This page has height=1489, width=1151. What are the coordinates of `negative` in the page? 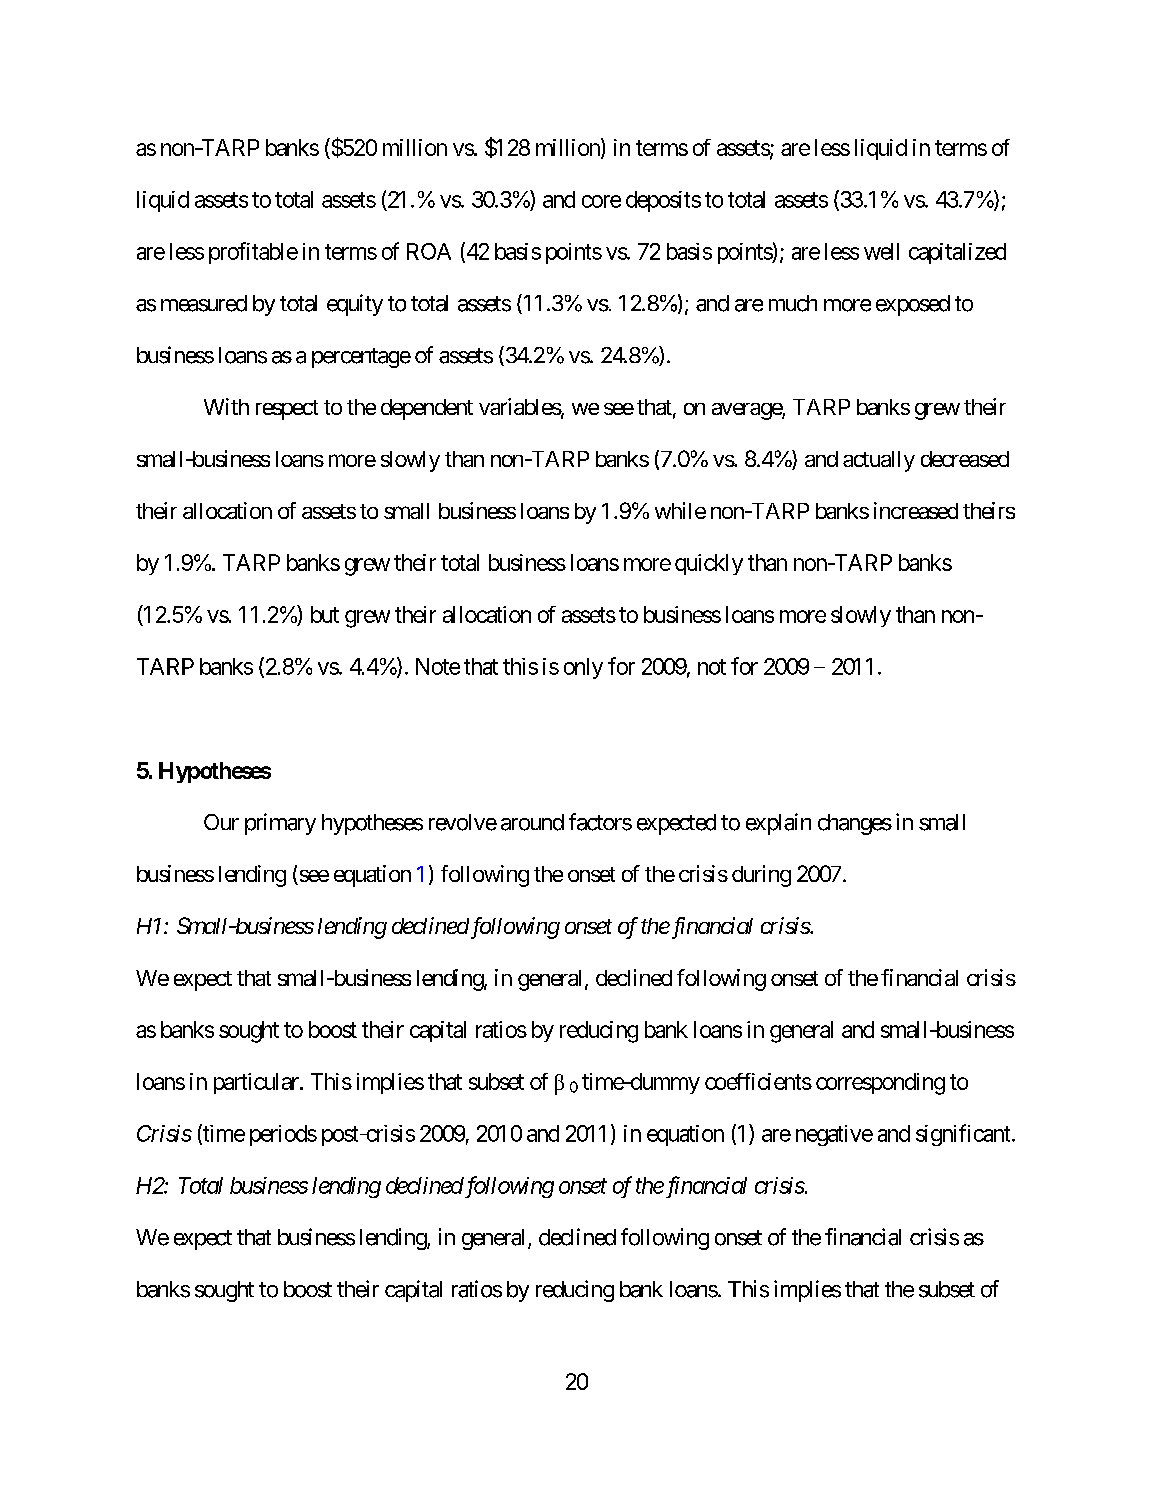 It's located at (834, 1135).
